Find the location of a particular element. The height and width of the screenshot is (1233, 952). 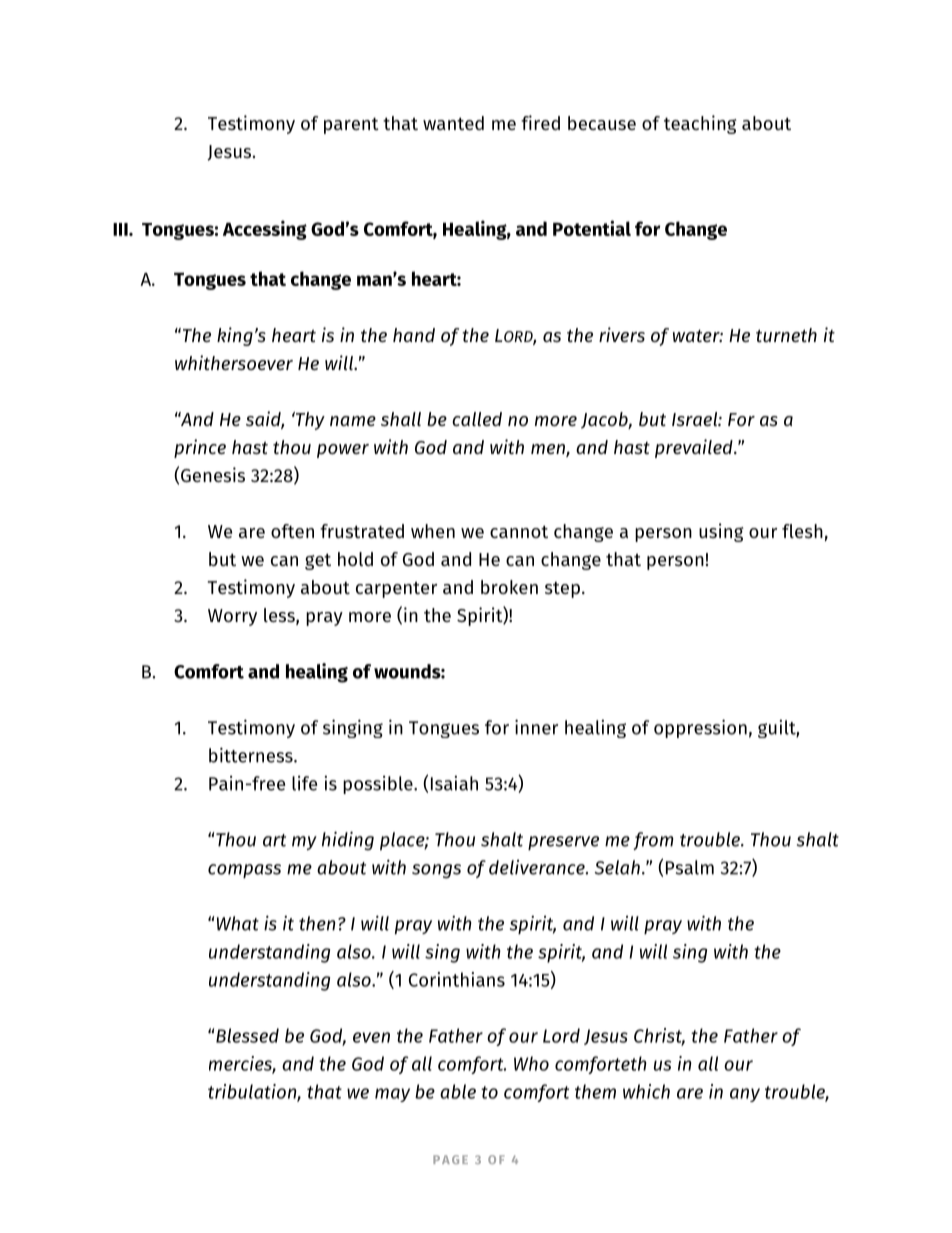

life is located at coordinates (304, 783).
